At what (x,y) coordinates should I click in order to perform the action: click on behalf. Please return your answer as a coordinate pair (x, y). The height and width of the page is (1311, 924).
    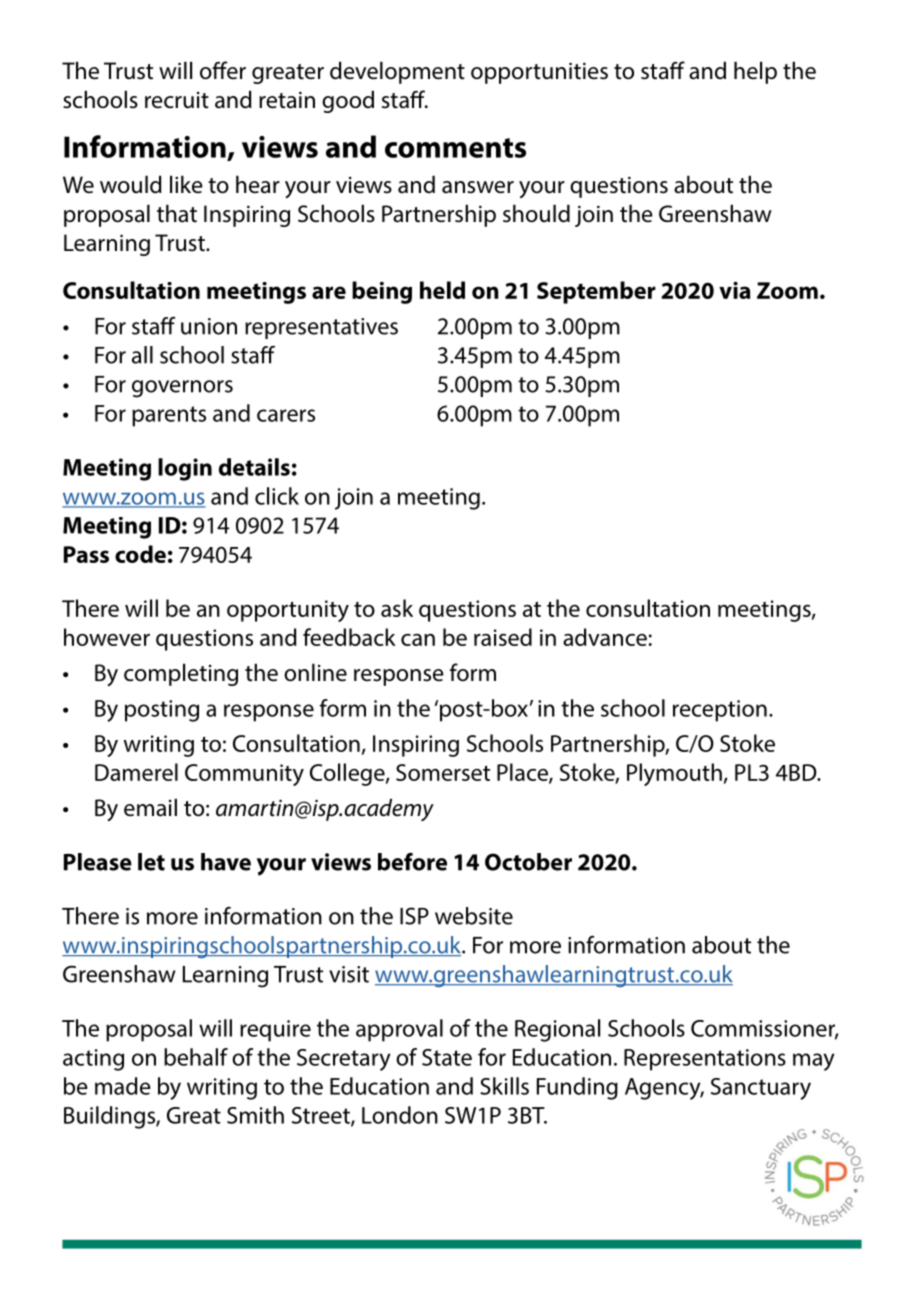
    Looking at the image, I should click on (196, 1057).
